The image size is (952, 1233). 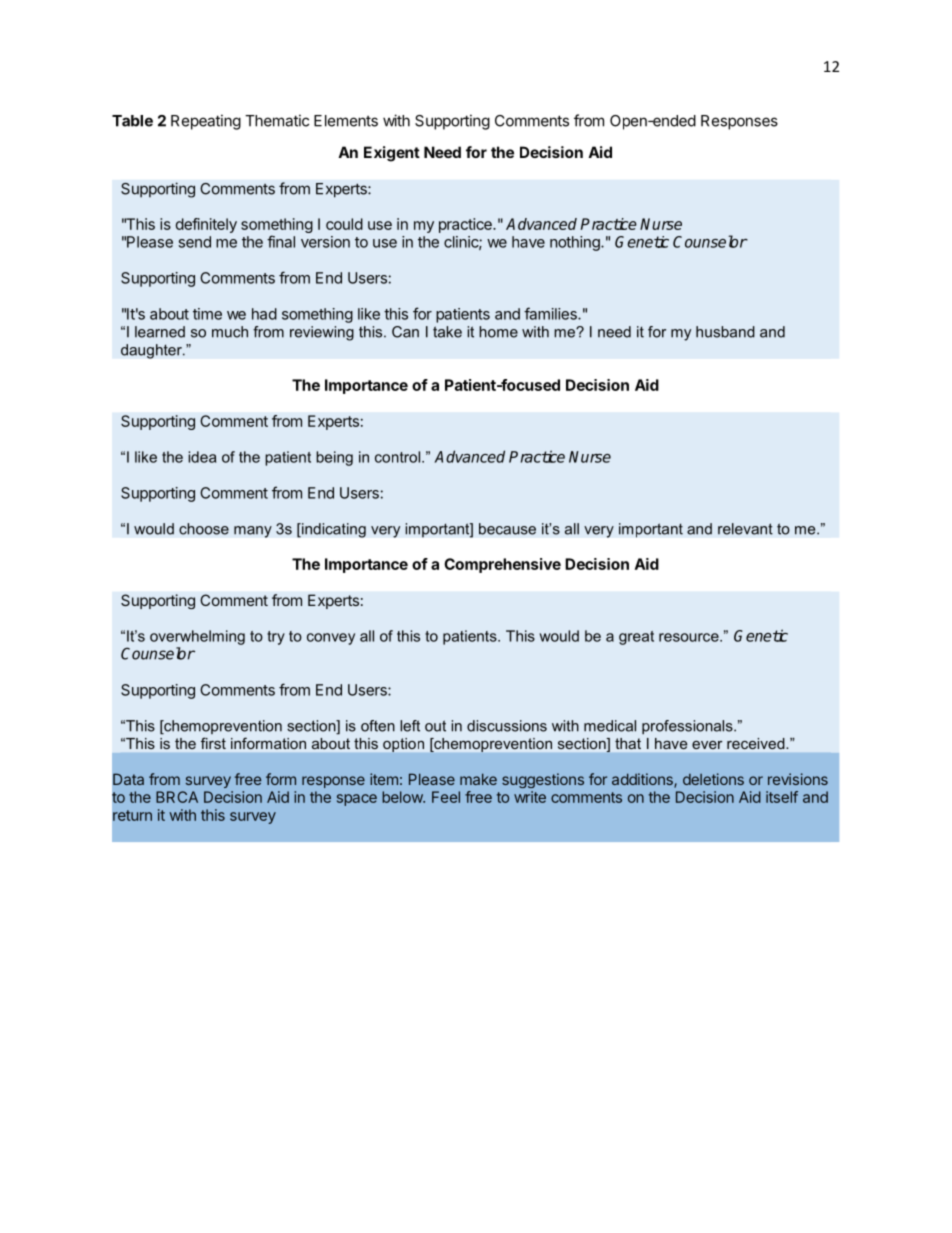 I want to click on choose, so click(x=204, y=529).
